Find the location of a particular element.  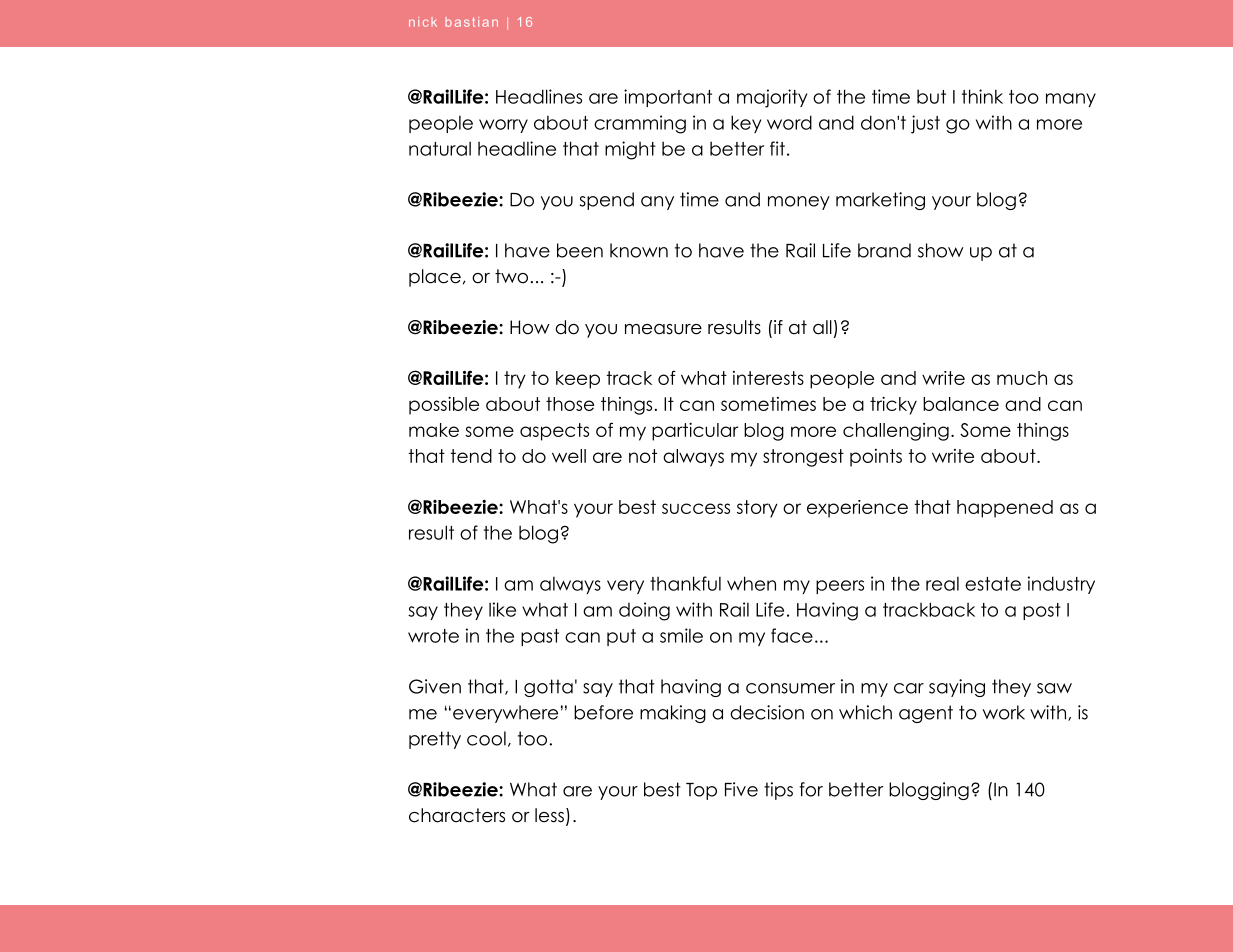

balance is located at coordinates (961, 404).
